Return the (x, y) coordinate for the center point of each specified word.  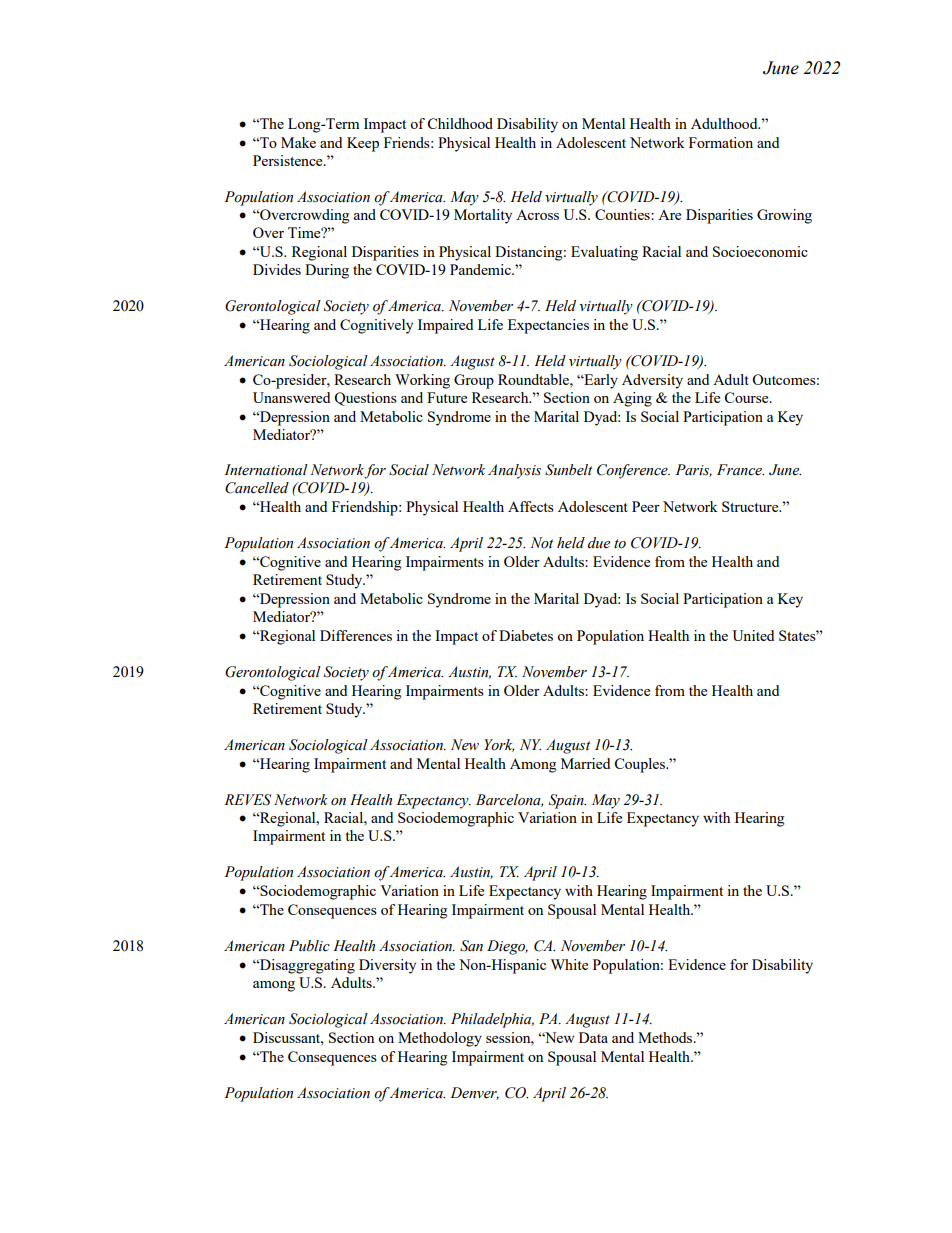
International (266, 470)
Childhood (460, 123)
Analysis (514, 471)
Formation (721, 142)
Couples (640, 765)
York (499, 745)
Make (298, 142)
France (740, 470)
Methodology (440, 1039)
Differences (356, 635)
